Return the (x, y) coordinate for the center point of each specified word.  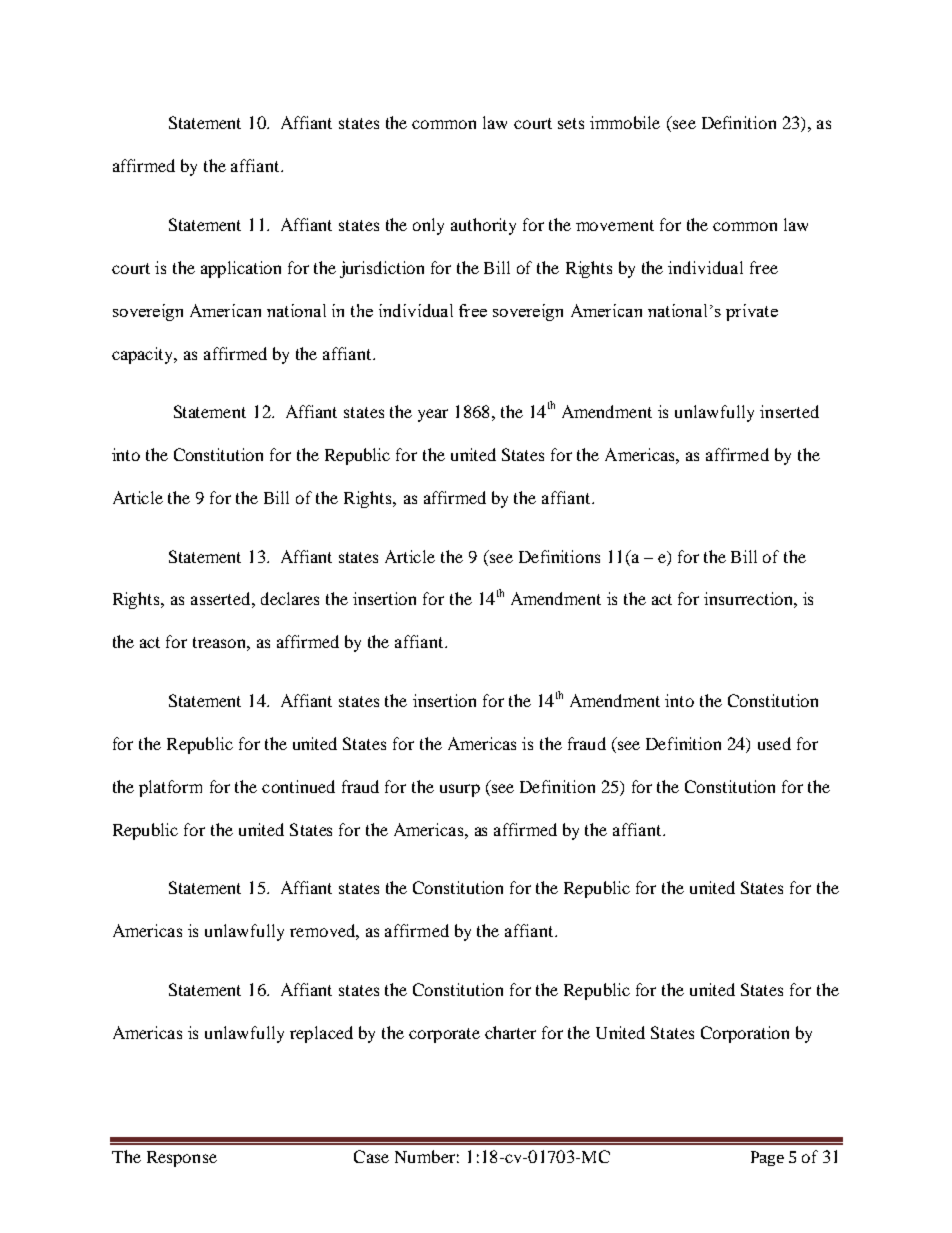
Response (182, 1159)
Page (767, 1158)
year (433, 415)
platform (170, 788)
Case (371, 1156)
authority (483, 226)
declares (290, 598)
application (241, 269)
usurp (460, 790)
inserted (789, 411)
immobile (625, 122)
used (774, 743)
